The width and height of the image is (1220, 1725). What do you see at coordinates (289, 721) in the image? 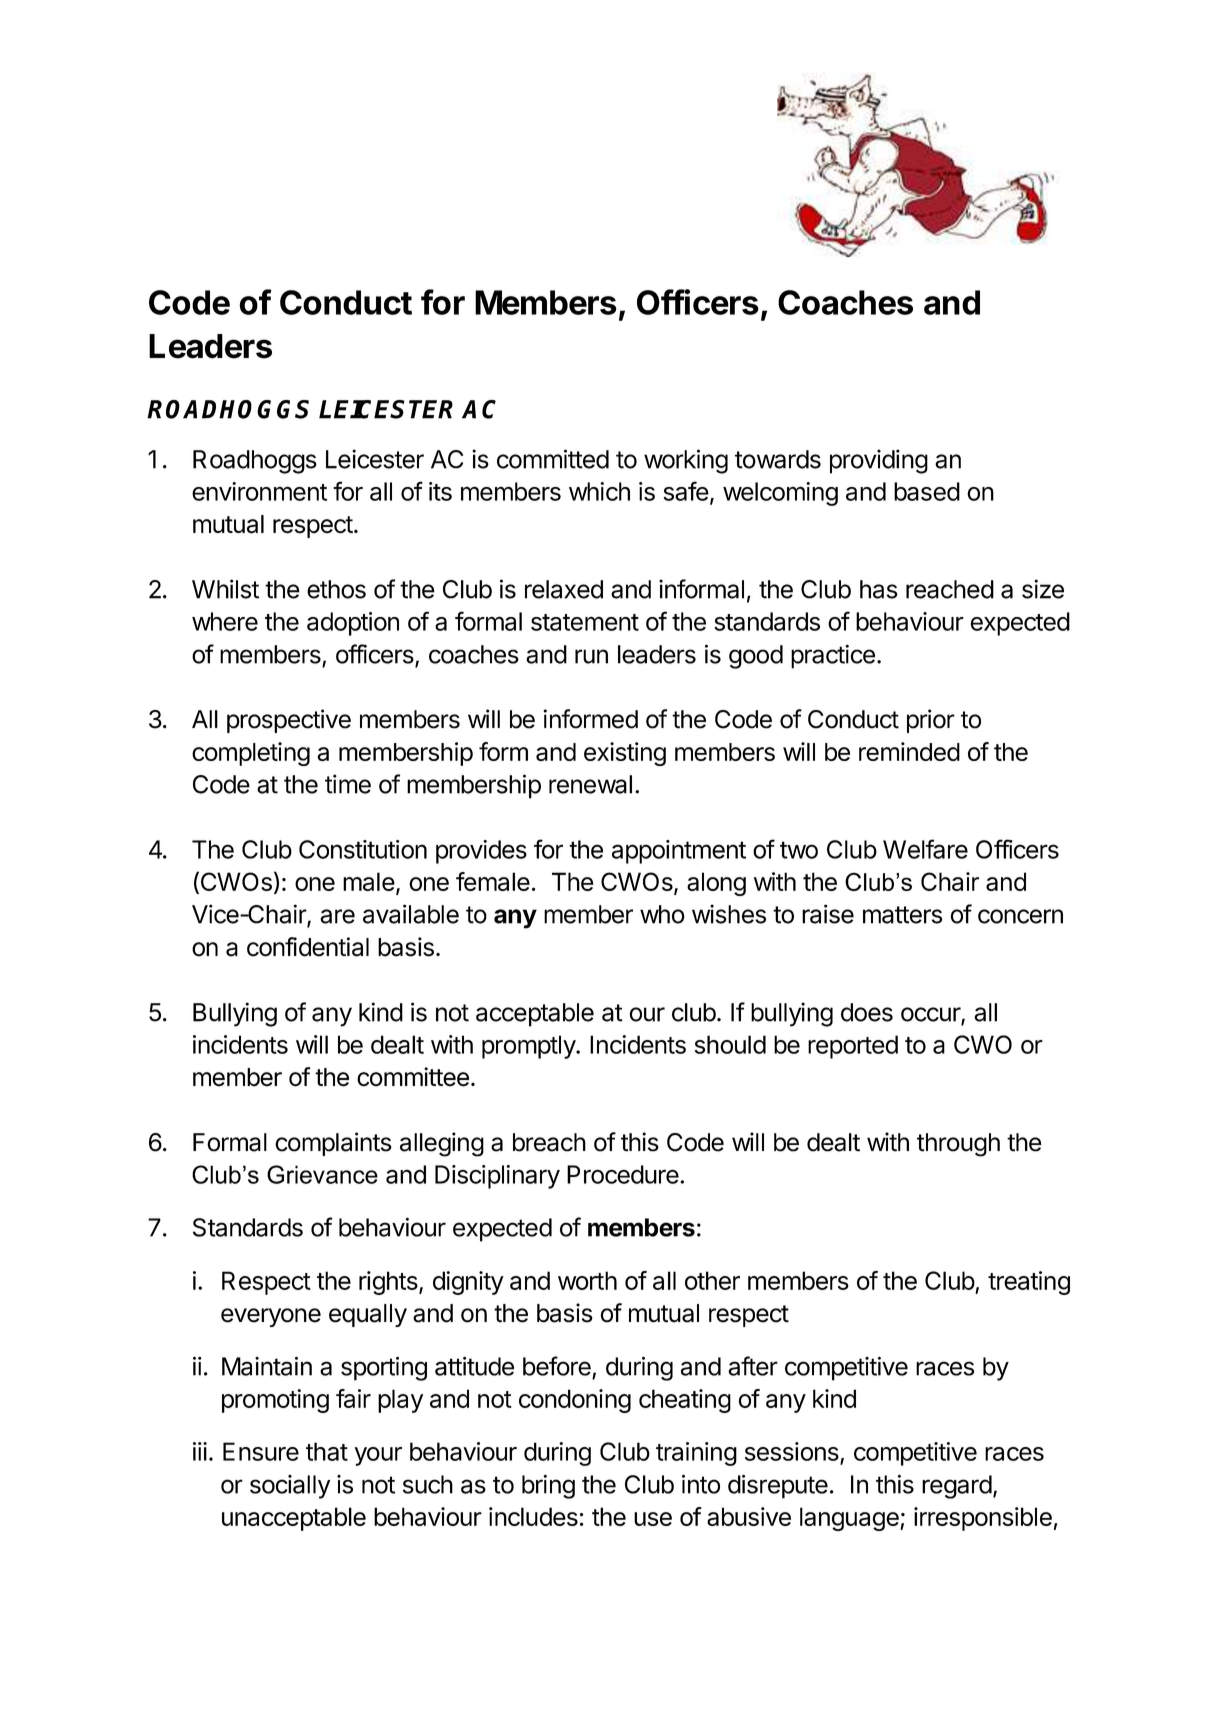
I see `prospective` at bounding box center [289, 721].
